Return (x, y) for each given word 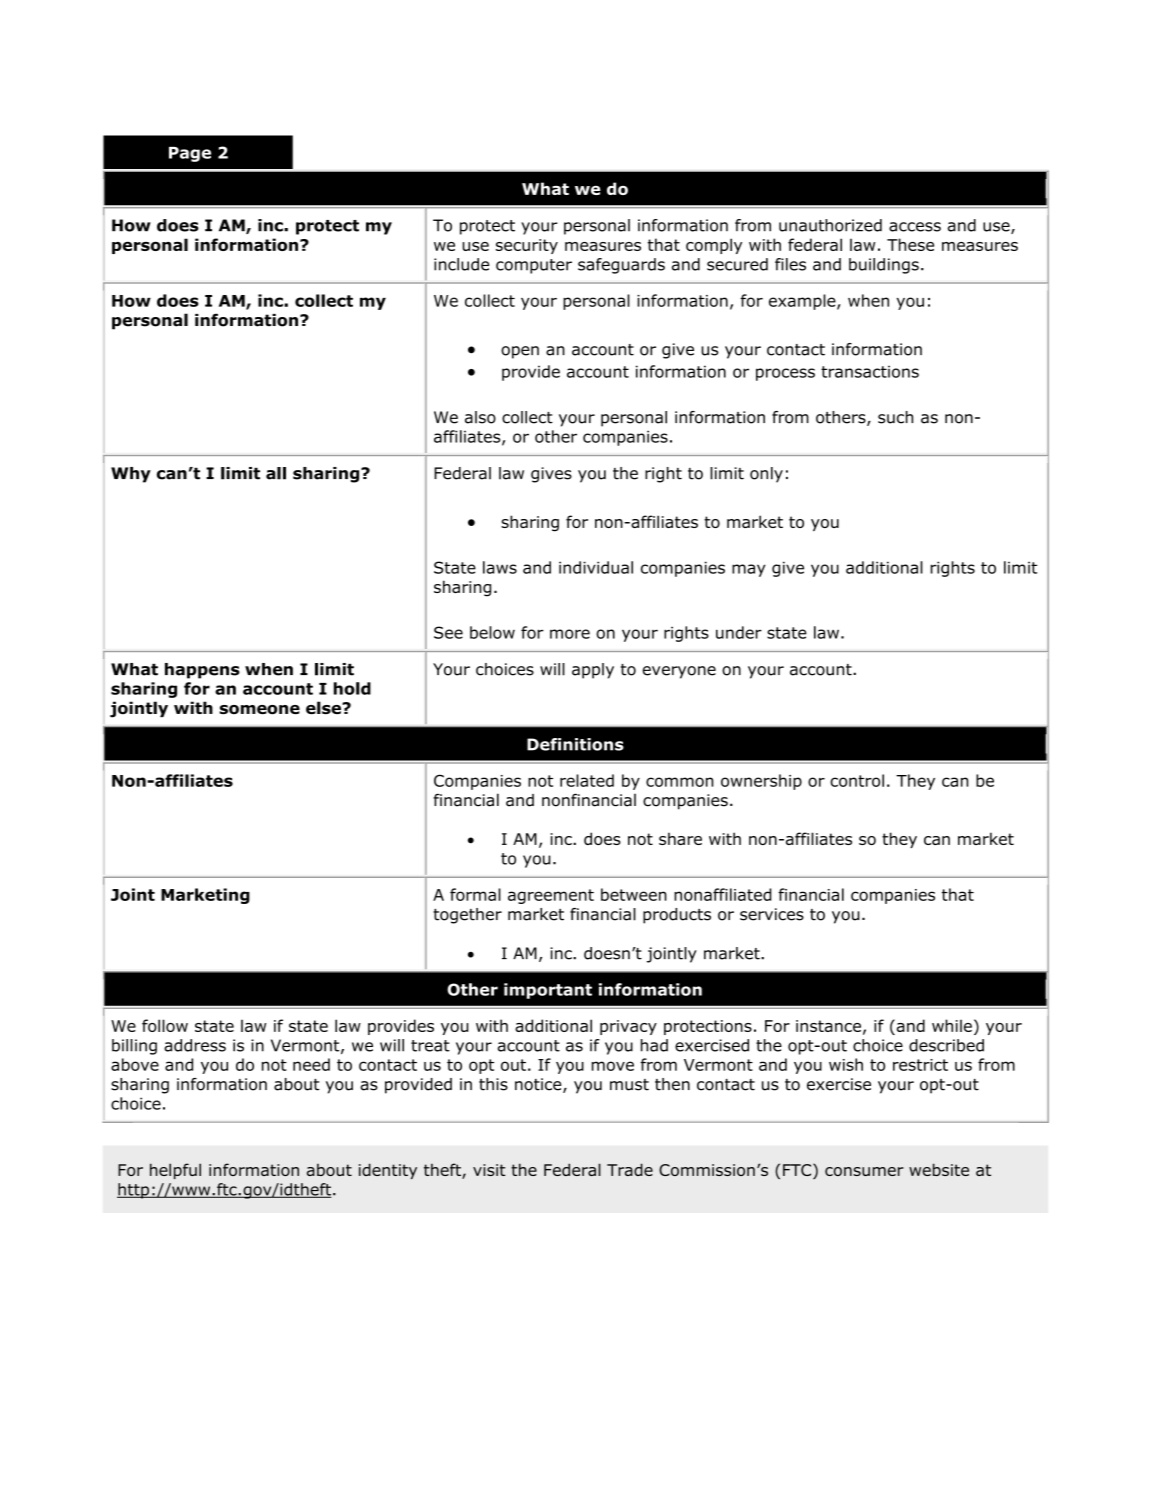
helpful (175, 1171)
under (739, 632)
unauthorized (830, 225)
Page (190, 154)
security (527, 246)
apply (593, 671)
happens (202, 671)
